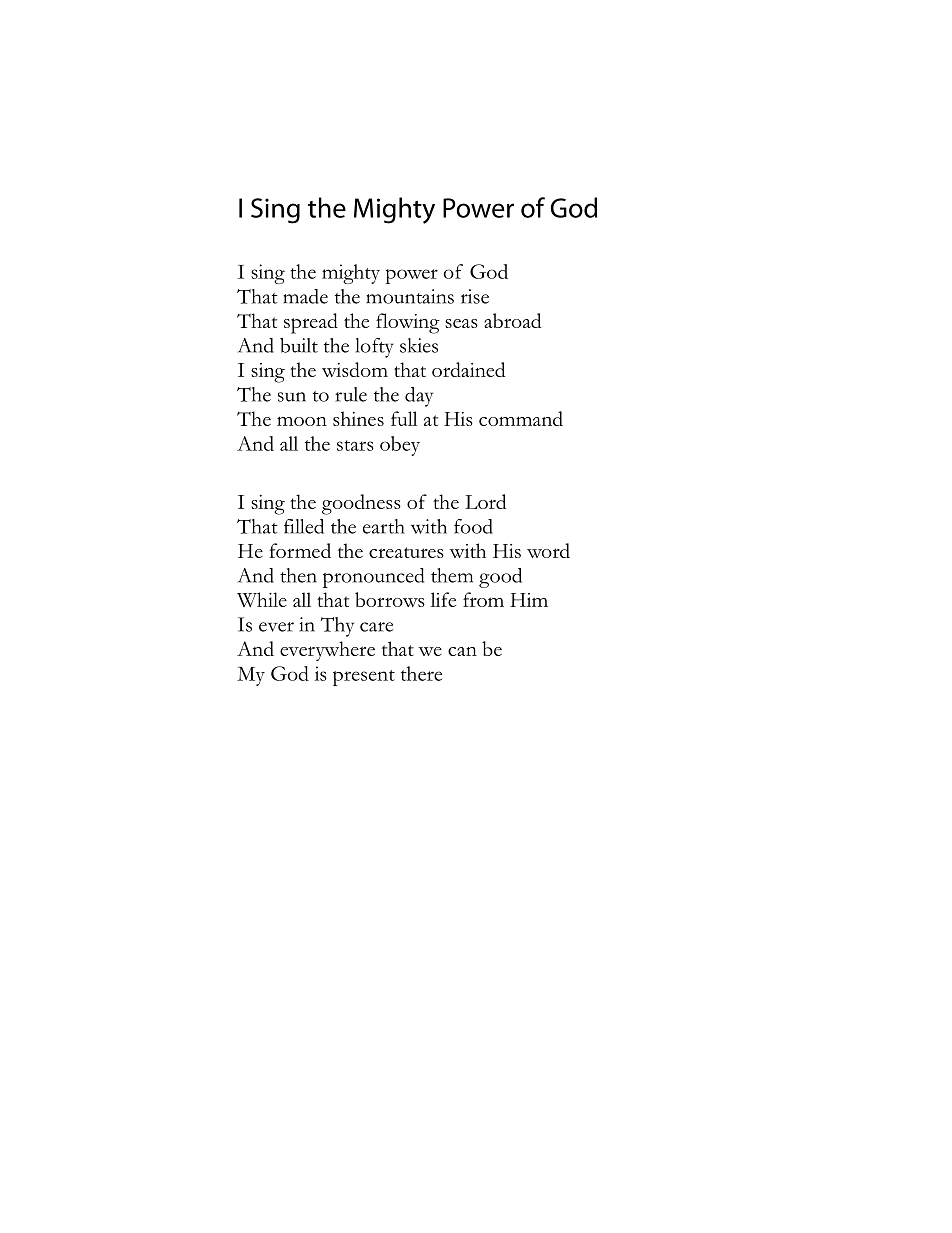  What do you see at coordinates (400, 446) in the image?
I see `obey` at bounding box center [400, 446].
